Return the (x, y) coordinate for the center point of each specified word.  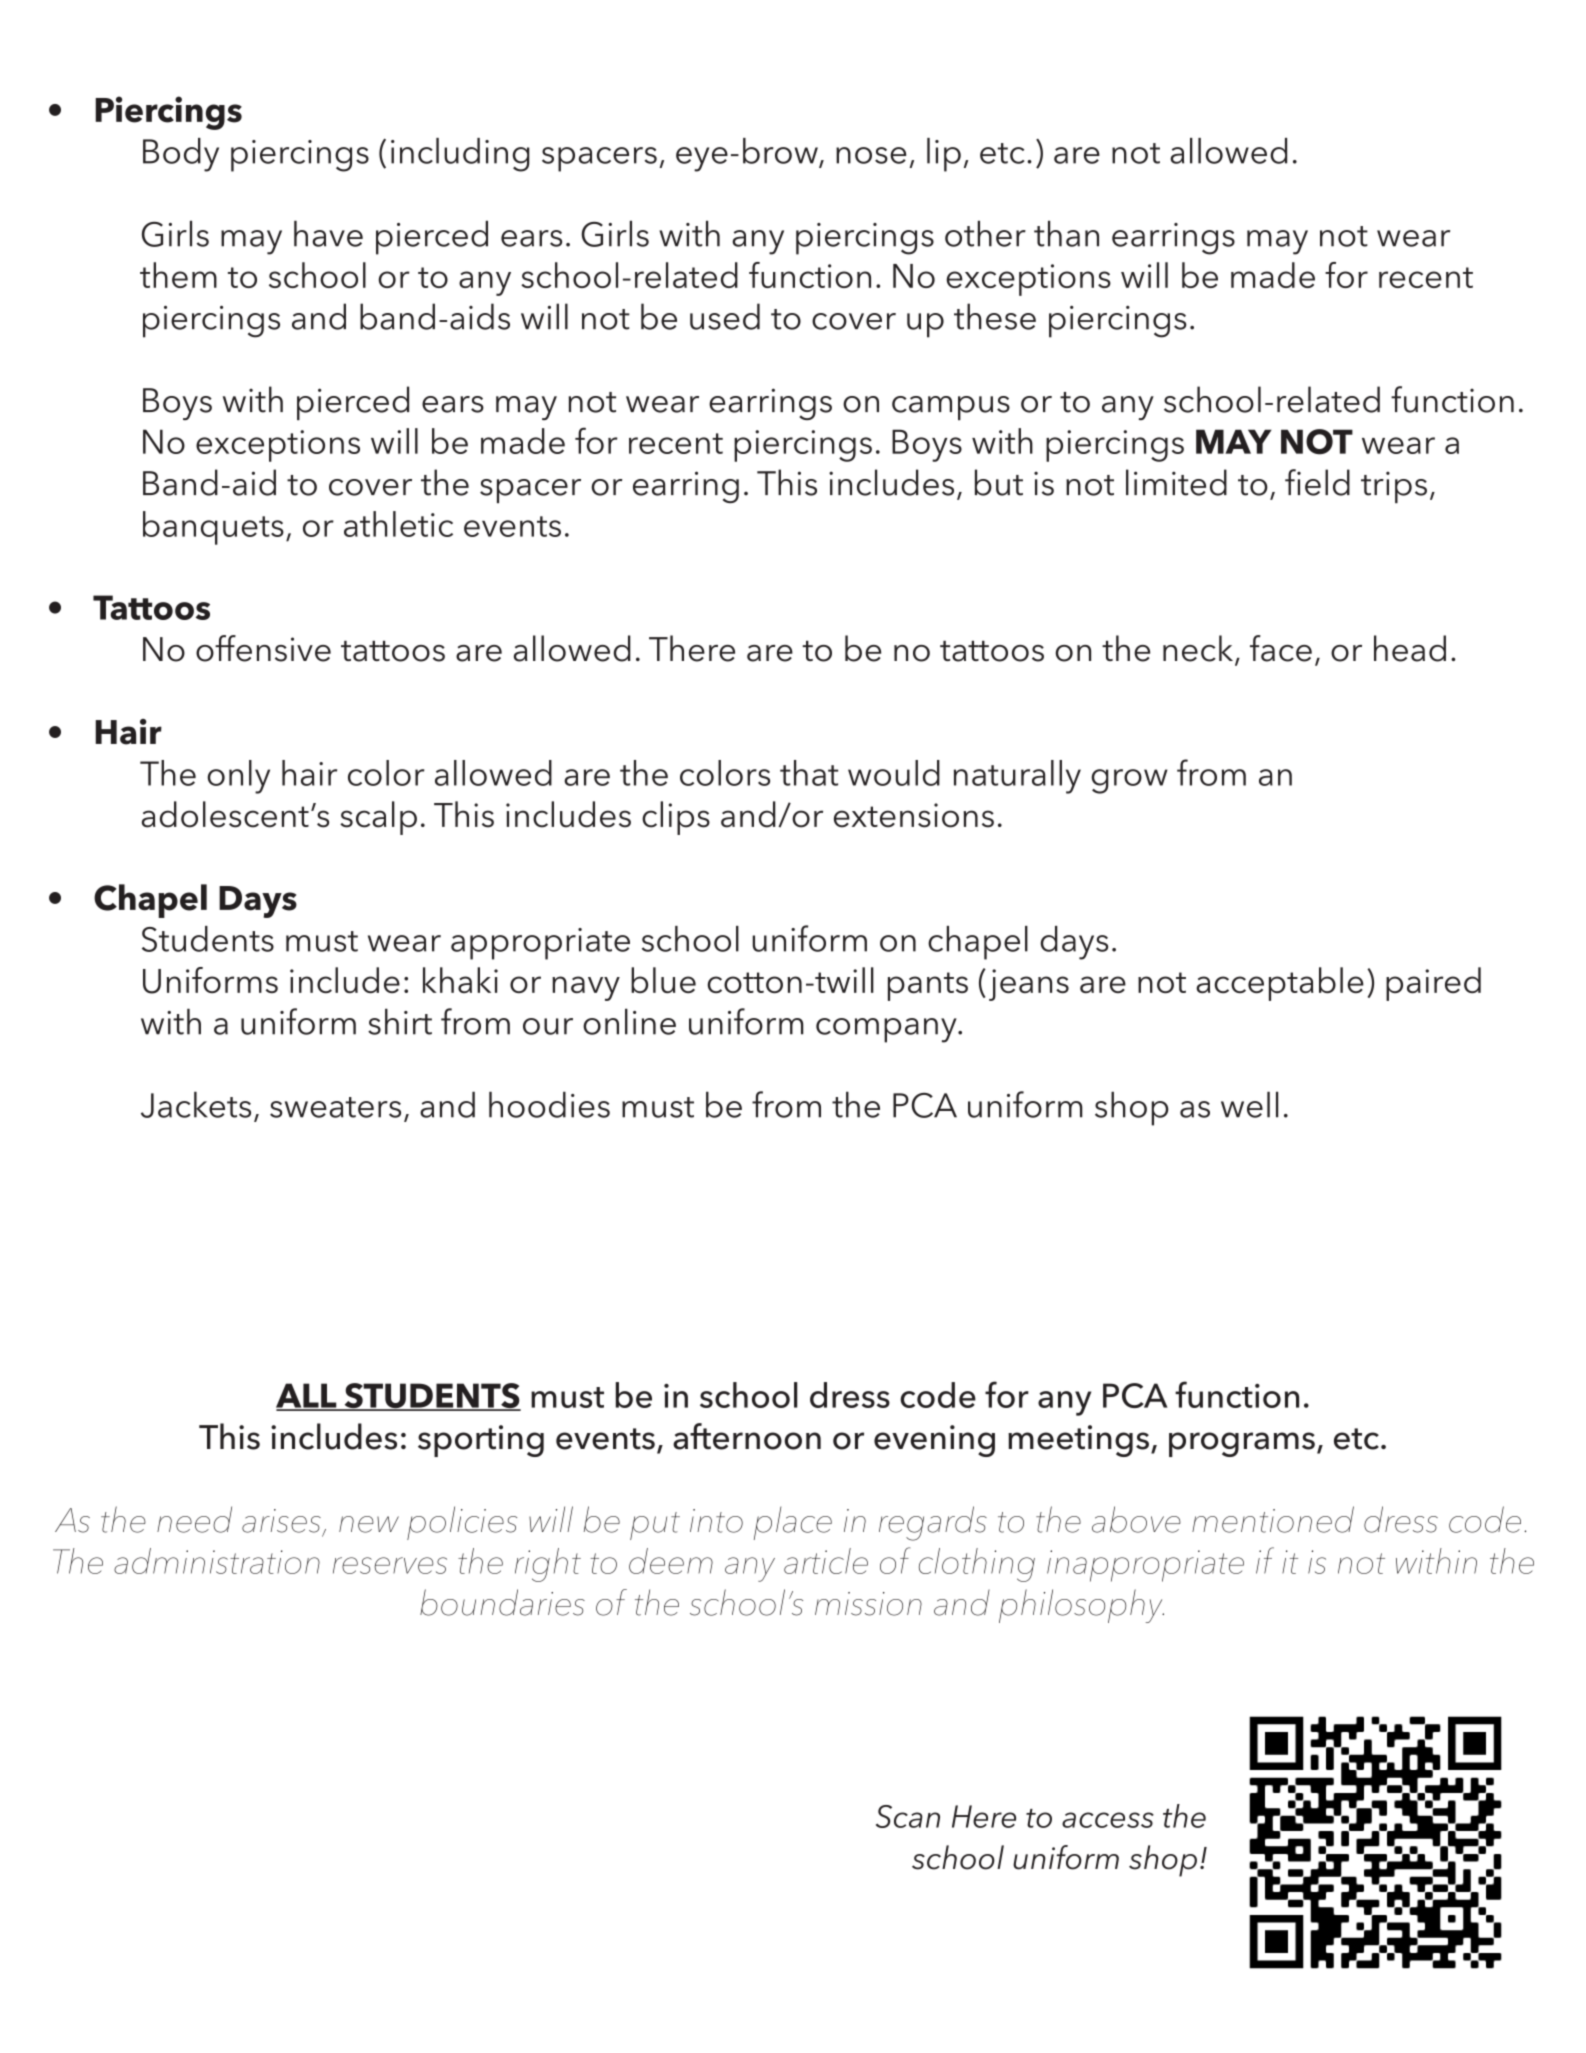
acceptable (1280, 984)
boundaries (502, 1602)
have (328, 233)
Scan (908, 1816)
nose (871, 155)
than (1066, 233)
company (887, 1030)
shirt (400, 1021)
